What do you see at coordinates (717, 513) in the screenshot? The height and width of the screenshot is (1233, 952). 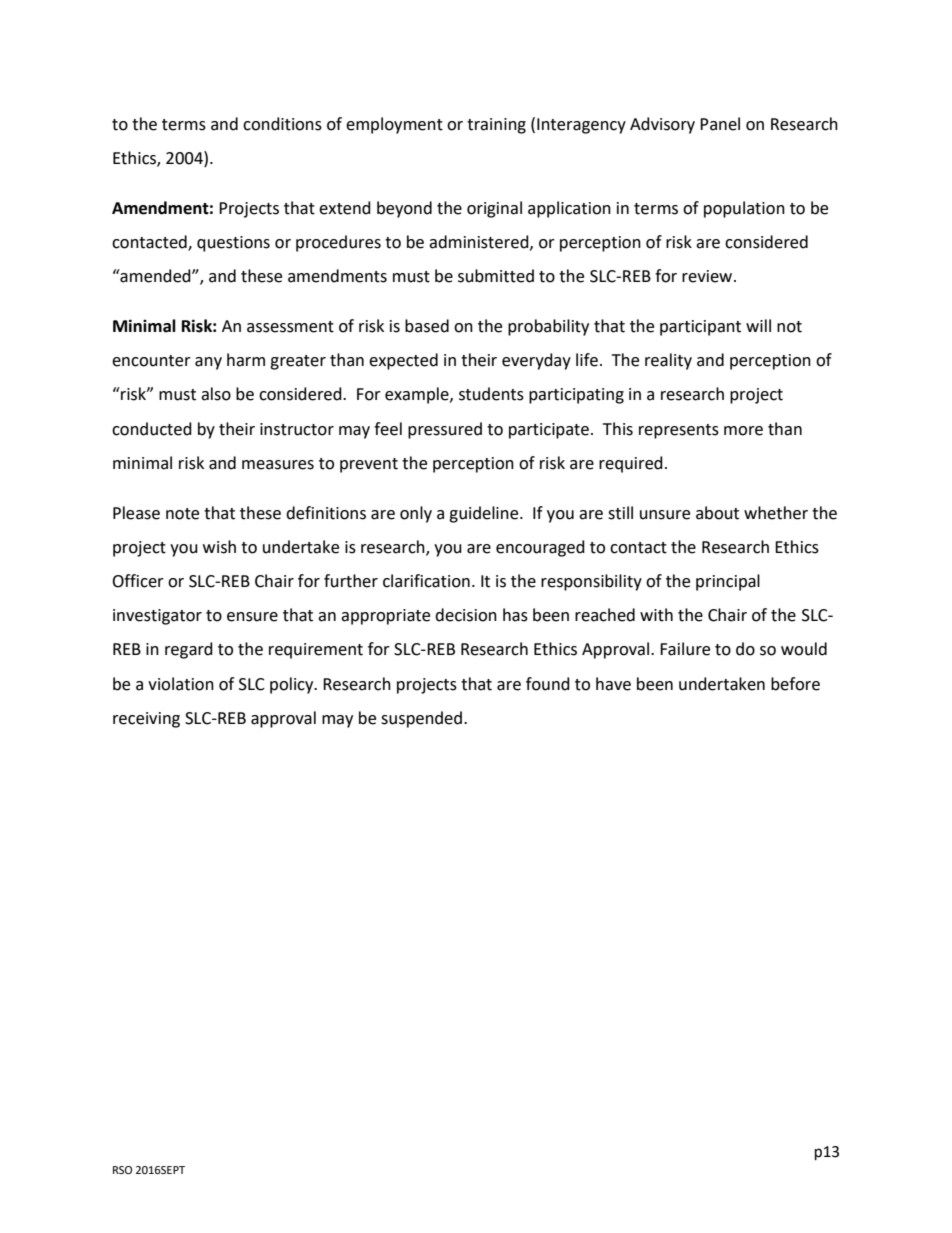 I see `about` at bounding box center [717, 513].
